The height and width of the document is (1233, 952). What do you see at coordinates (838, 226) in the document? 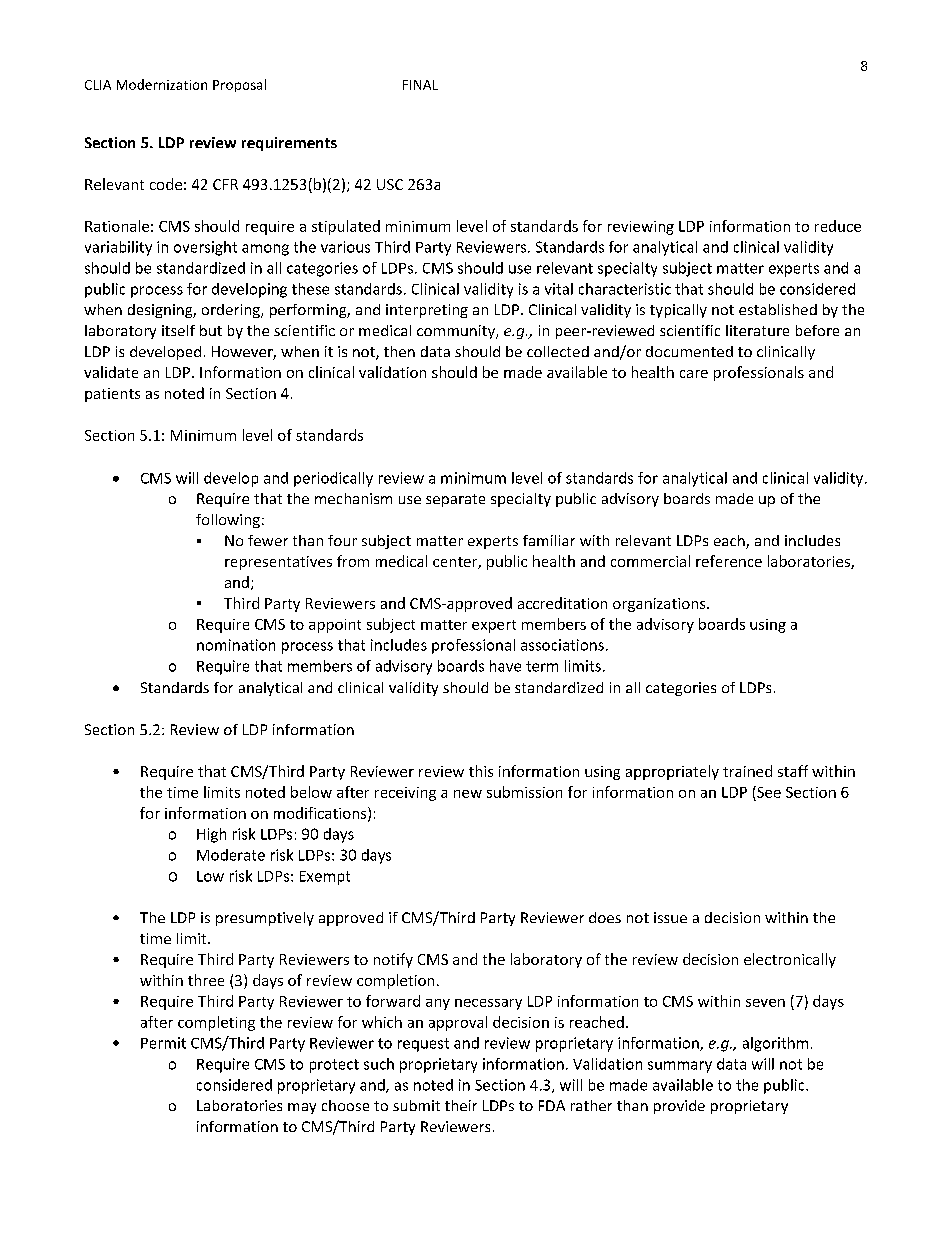
I see `reduce` at bounding box center [838, 226].
